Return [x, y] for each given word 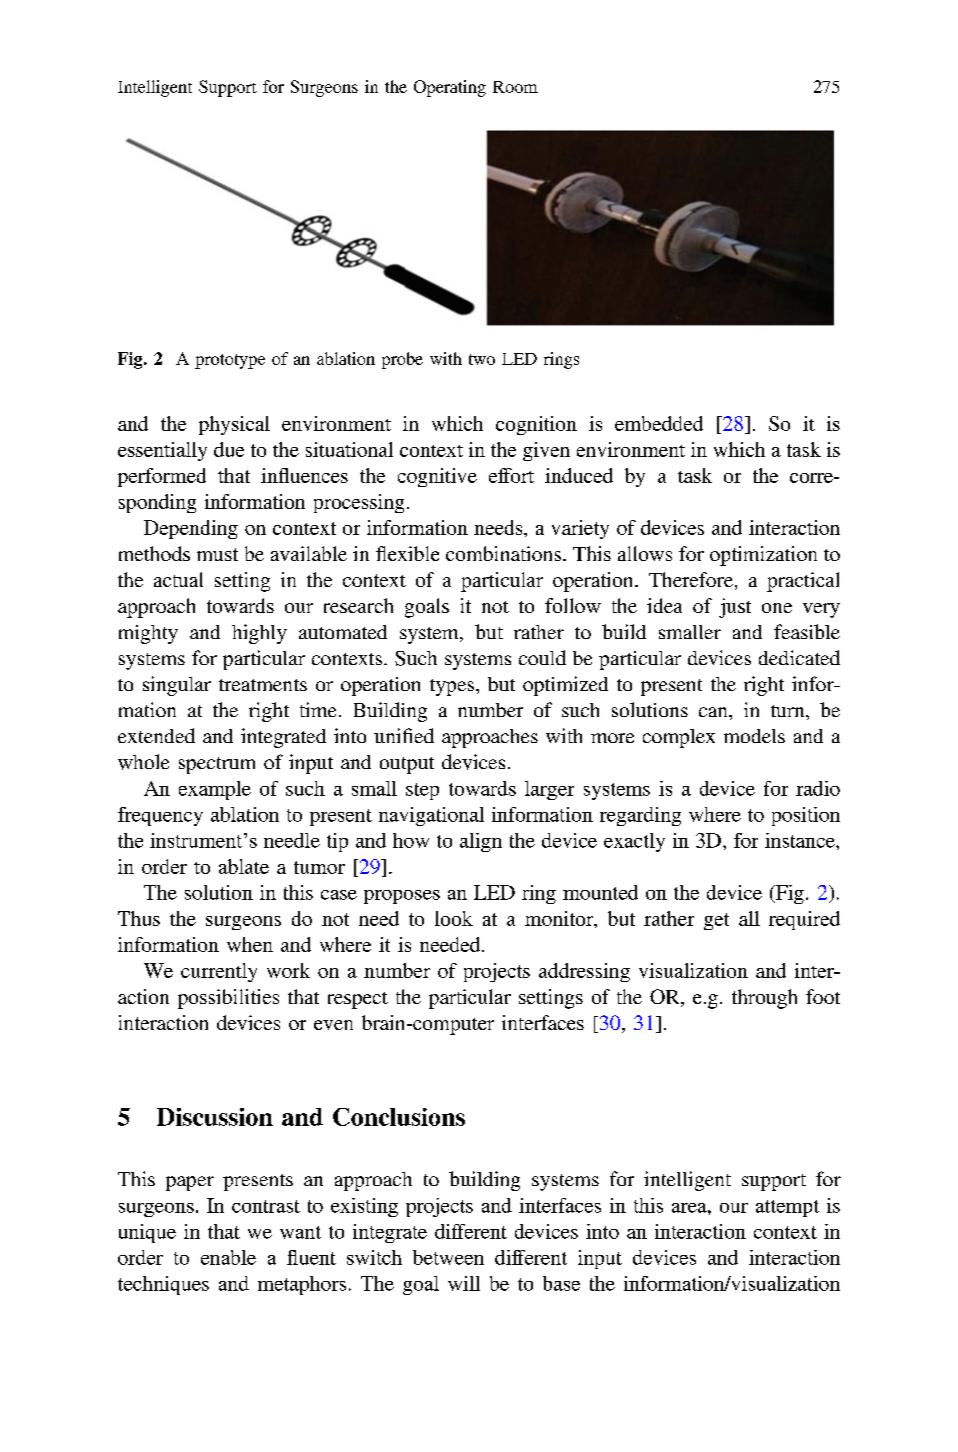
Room [515, 87]
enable [228, 1257]
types [452, 687]
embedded [659, 423]
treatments [263, 685]
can [714, 712]
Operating [450, 88]
